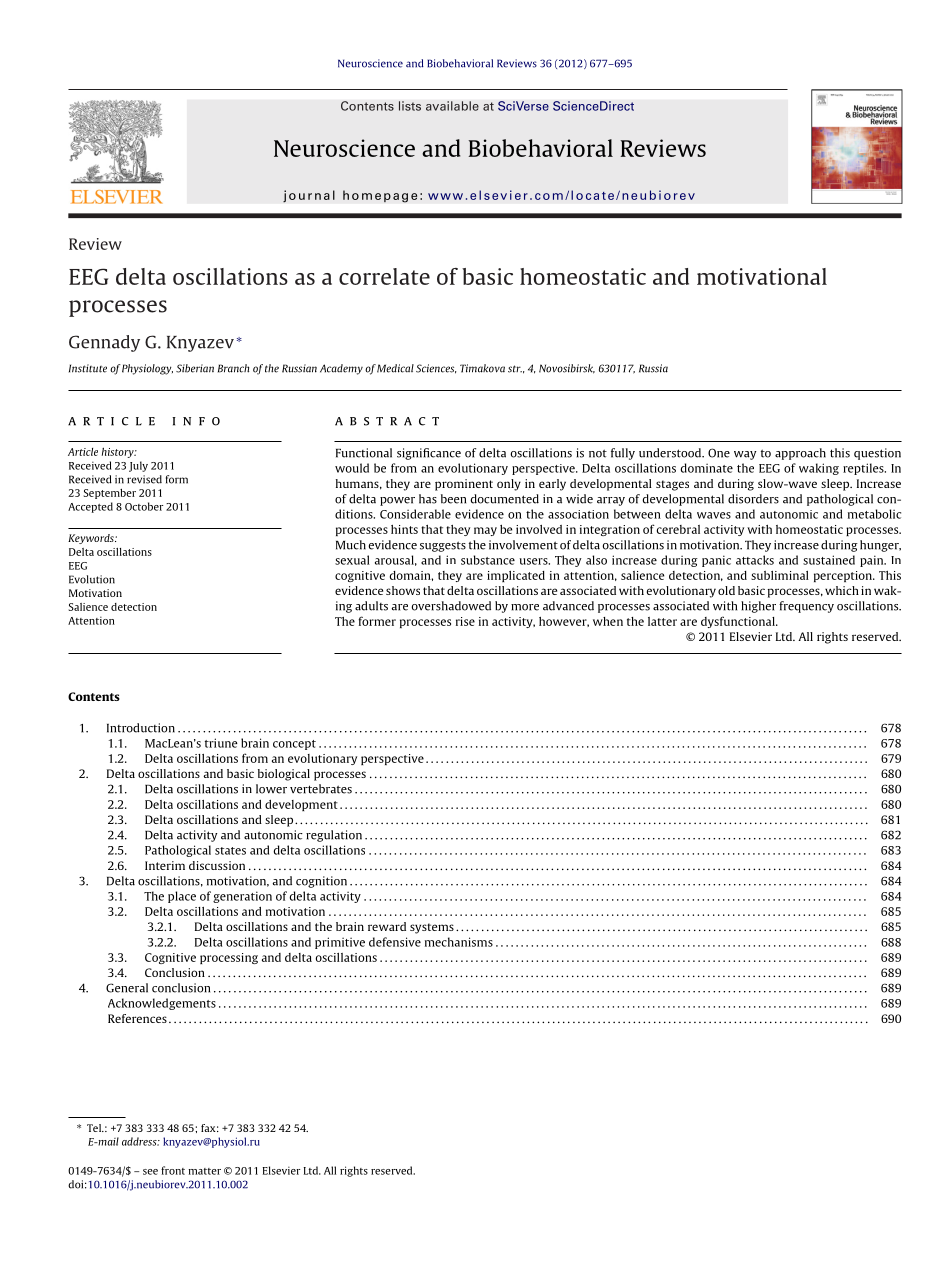 Image resolution: width=952 pixels, height=1270 pixels. I want to click on mechanisms, so click(459, 942).
